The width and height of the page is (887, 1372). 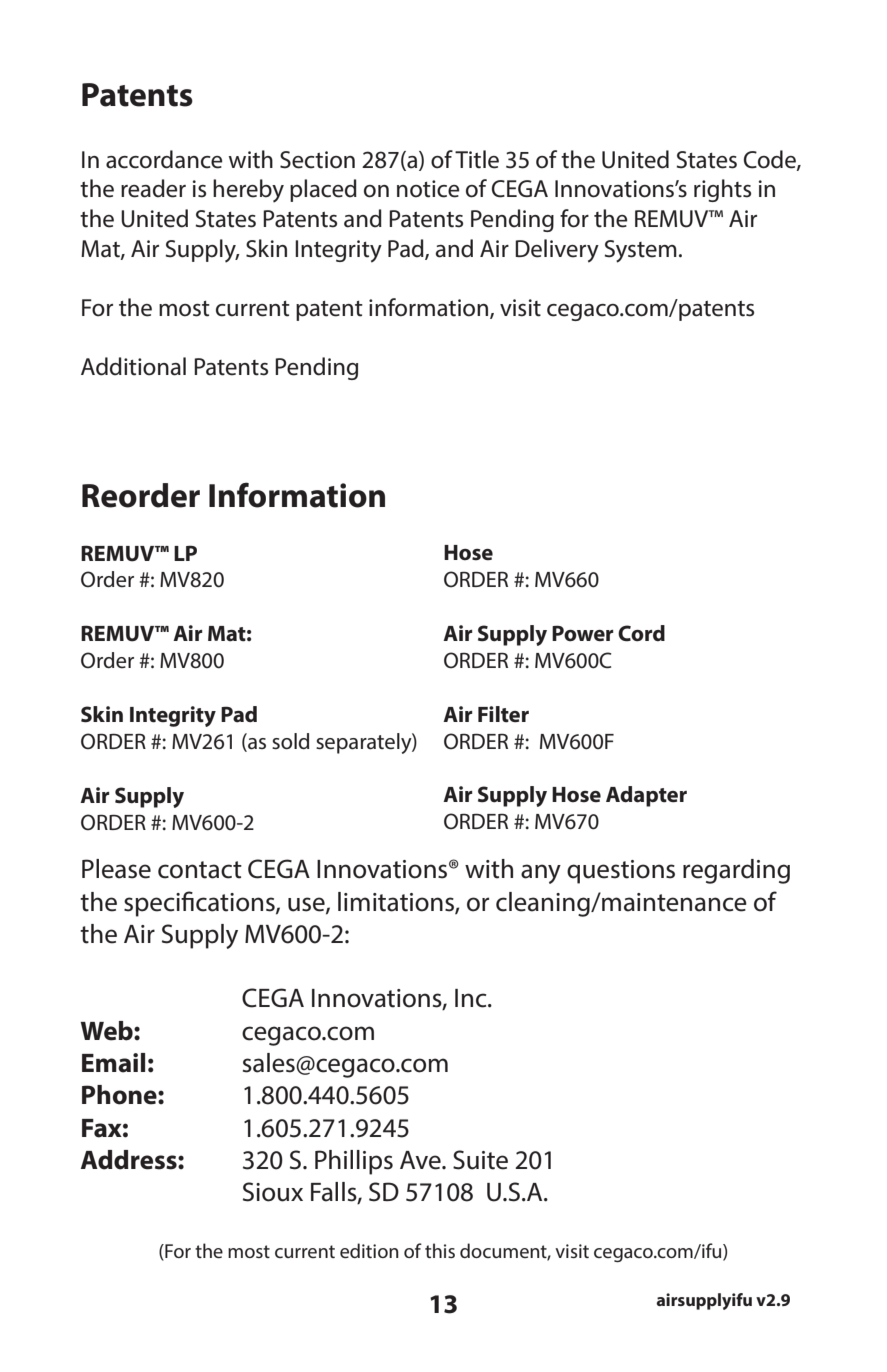 I want to click on rights, so click(x=722, y=190).
